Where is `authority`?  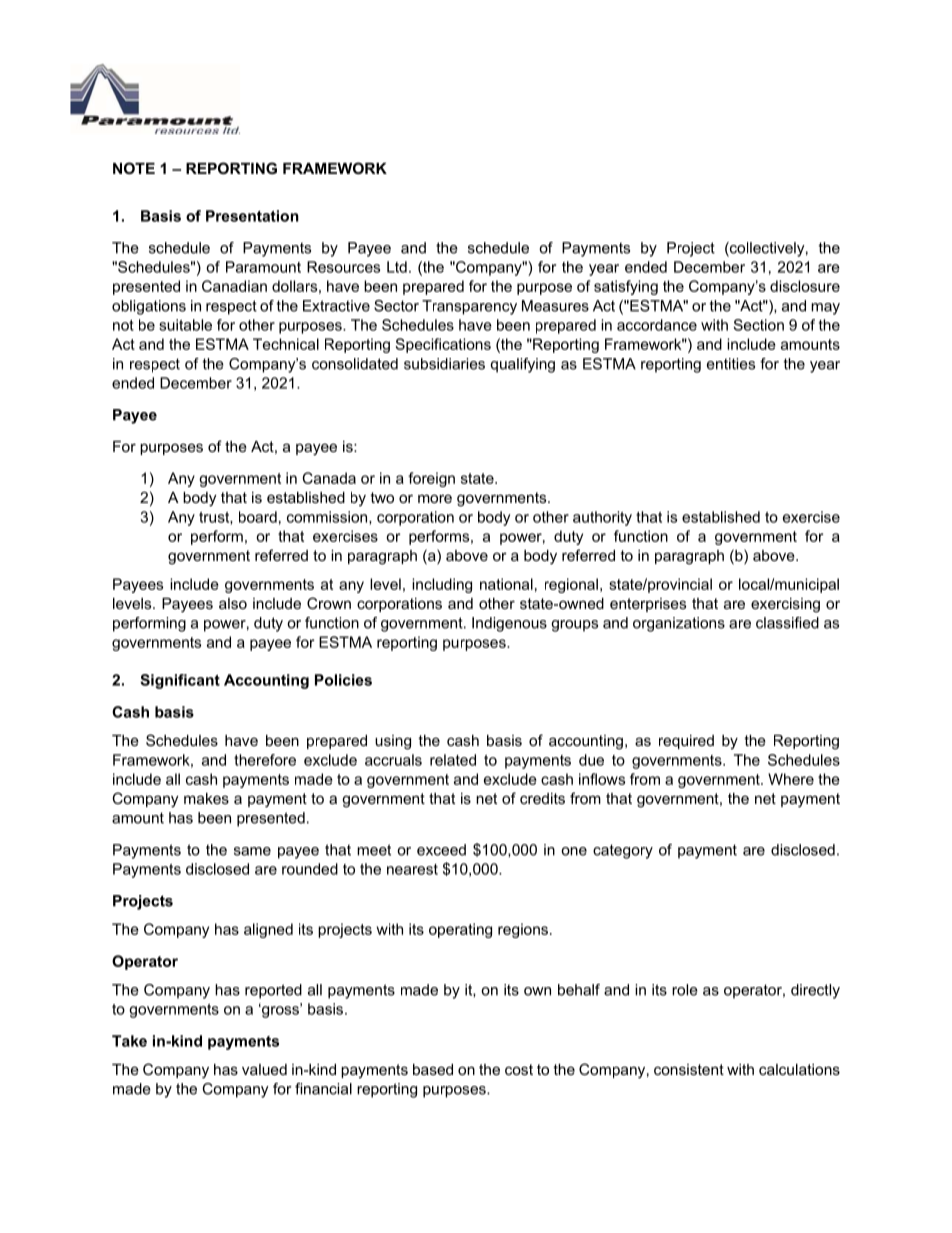
authority is located at coordinates (602, 518).
